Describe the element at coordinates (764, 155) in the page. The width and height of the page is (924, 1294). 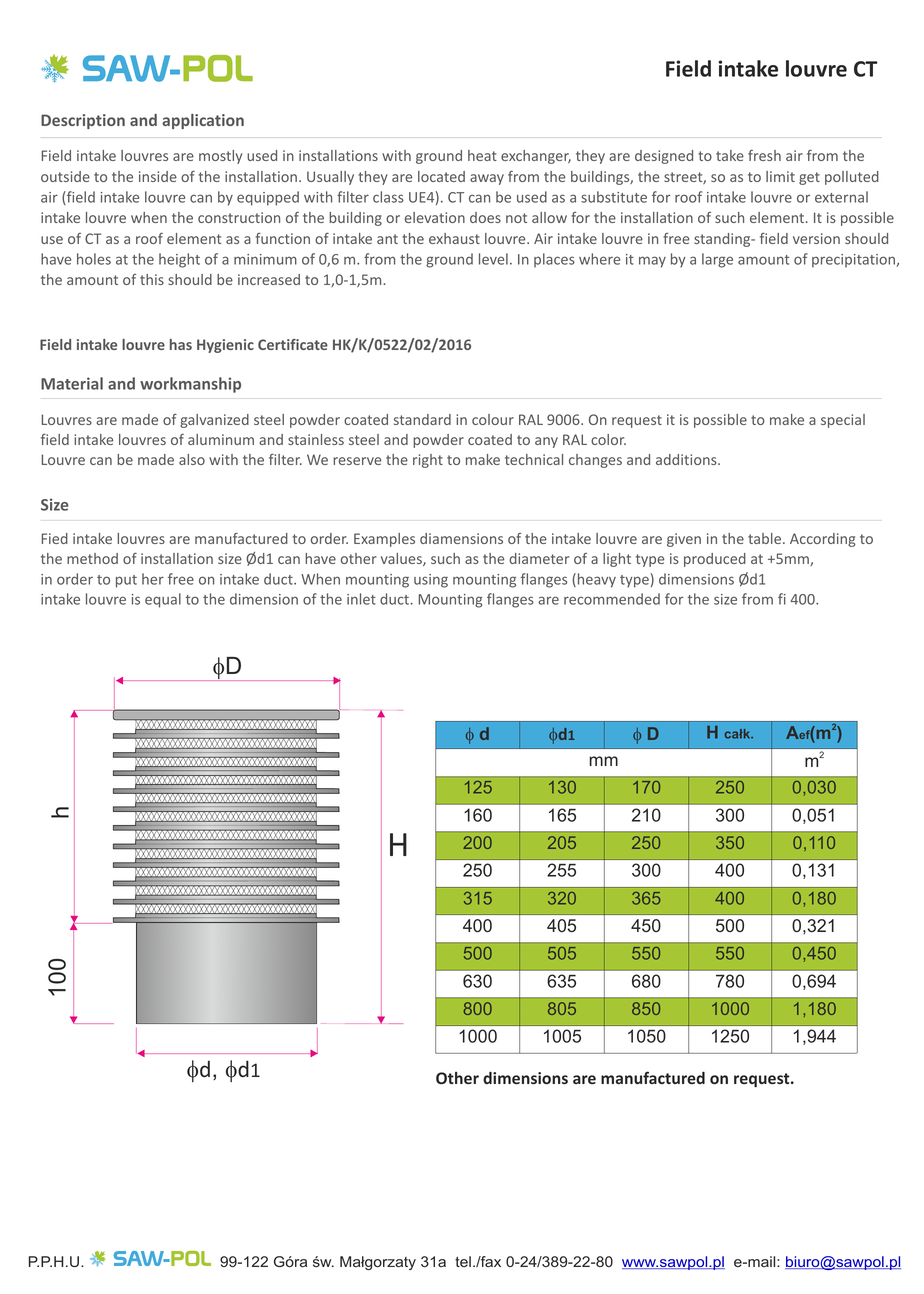
I see `fresh` at that location.
